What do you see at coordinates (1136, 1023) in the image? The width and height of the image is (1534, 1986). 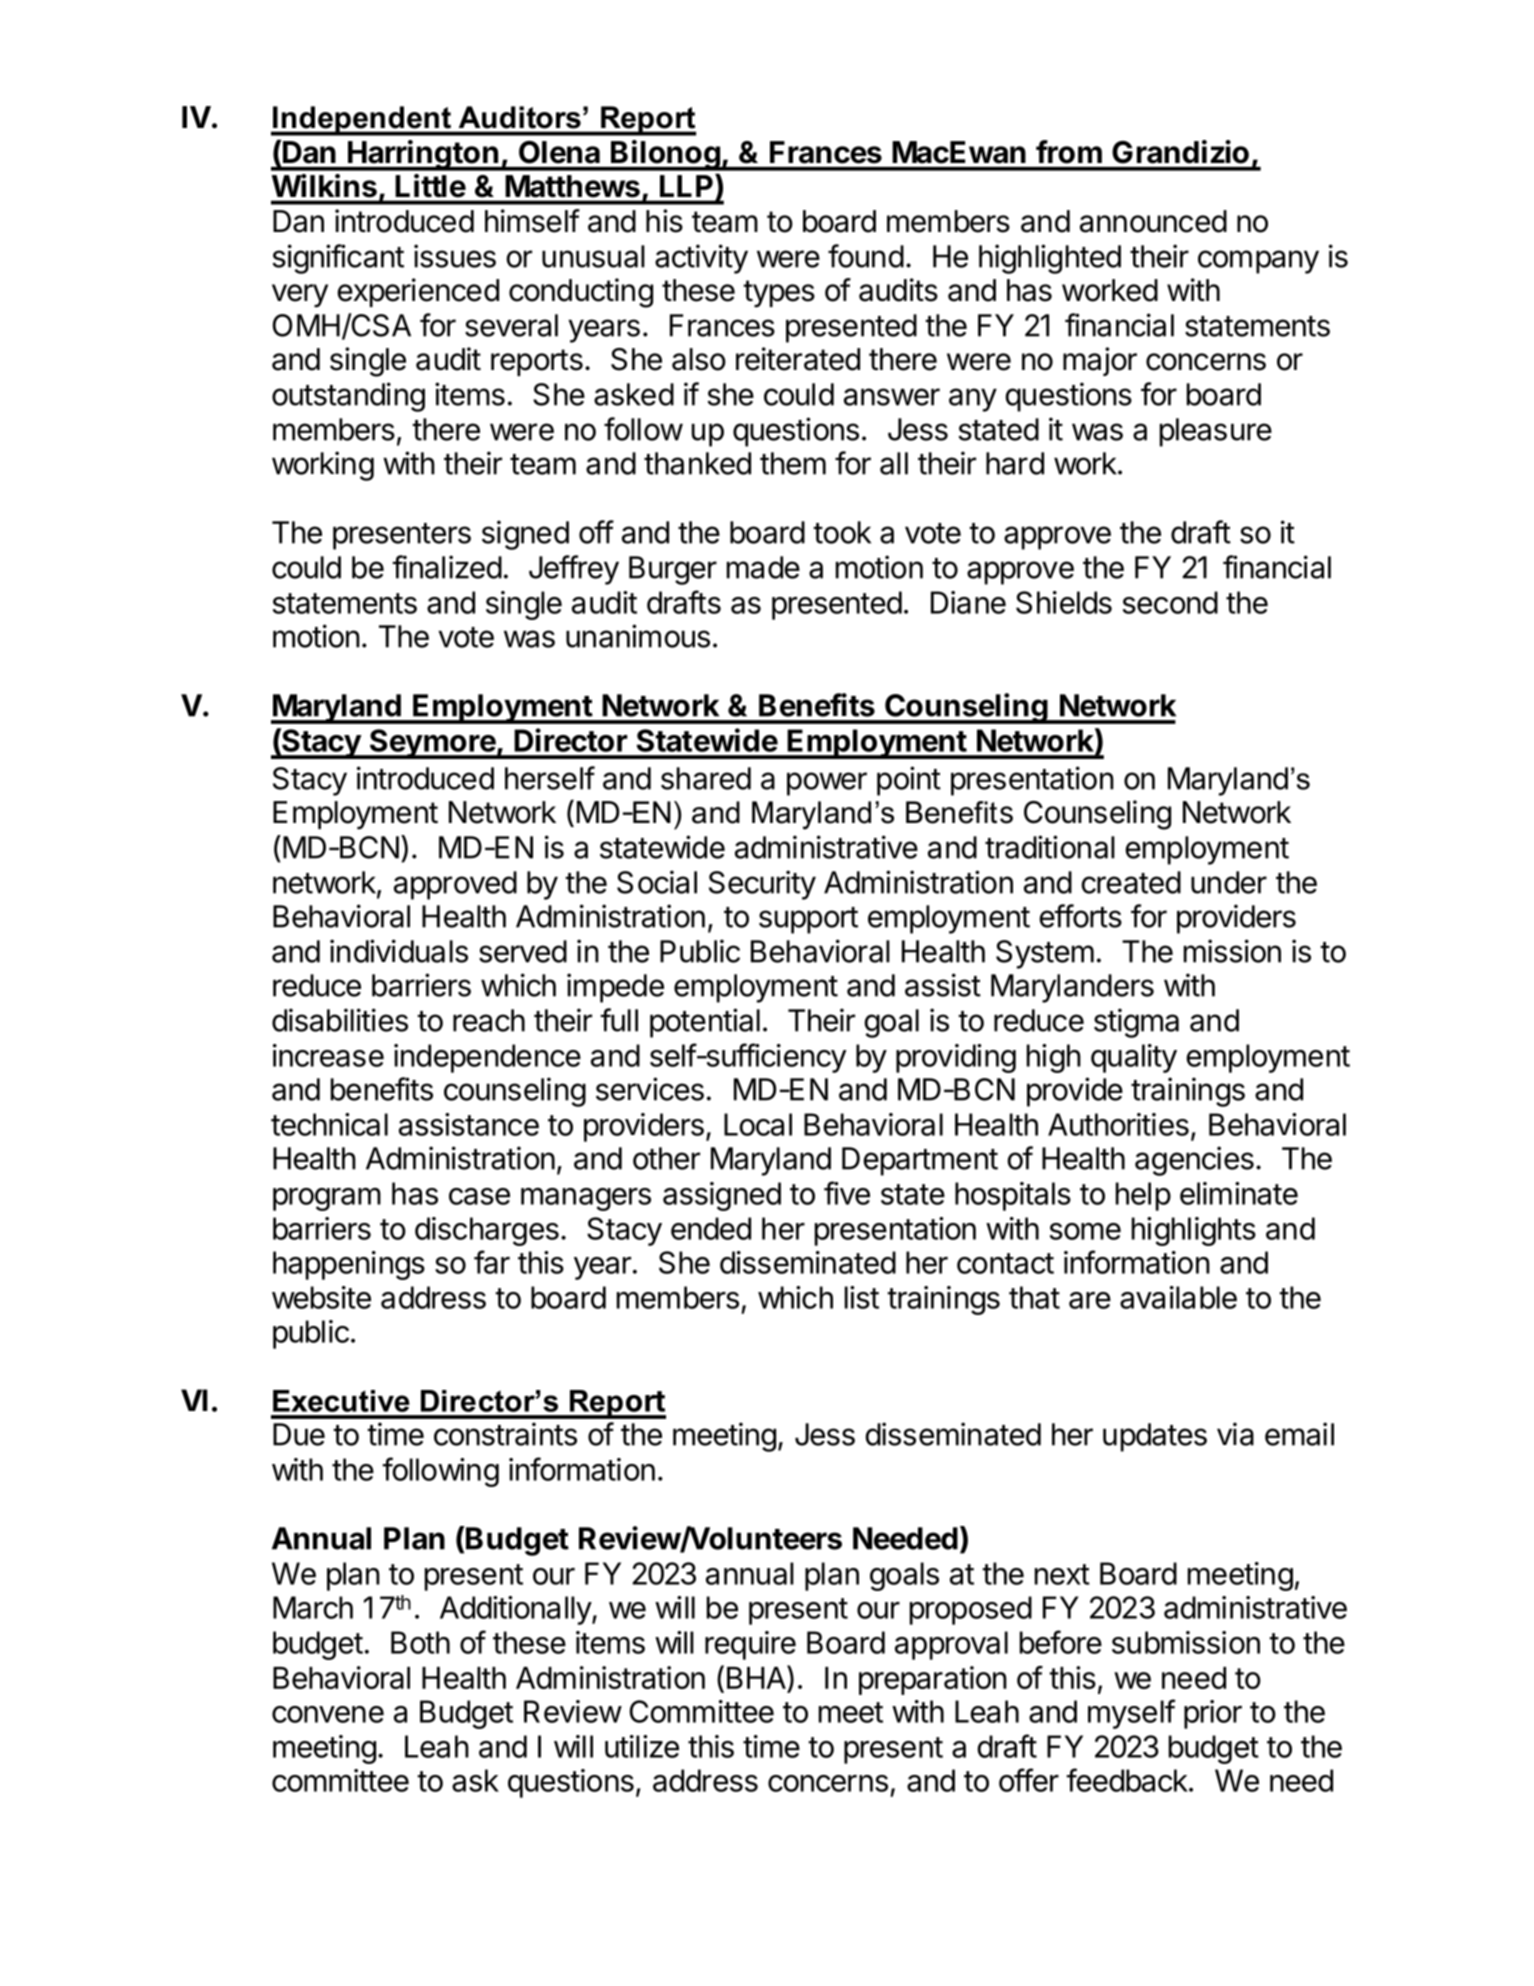 I see `stigma` at bounding box center [1136, 1023].
